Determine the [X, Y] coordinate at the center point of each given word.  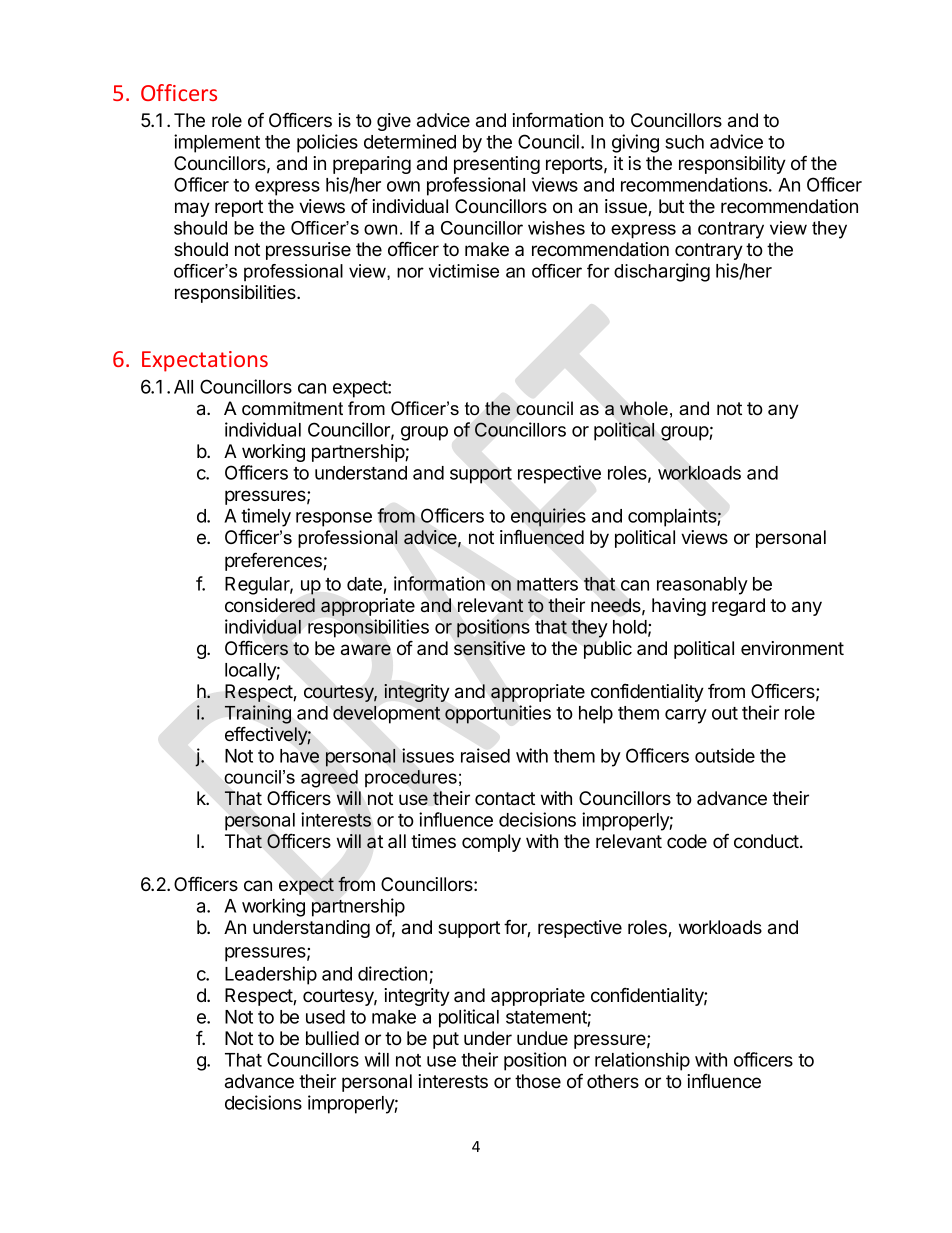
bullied [332, 1038]
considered [270, 605]
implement [217, 143]
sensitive [489, 648]
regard [738, 607]
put [446, 1040]
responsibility [732, 165]
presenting [497, 165]
